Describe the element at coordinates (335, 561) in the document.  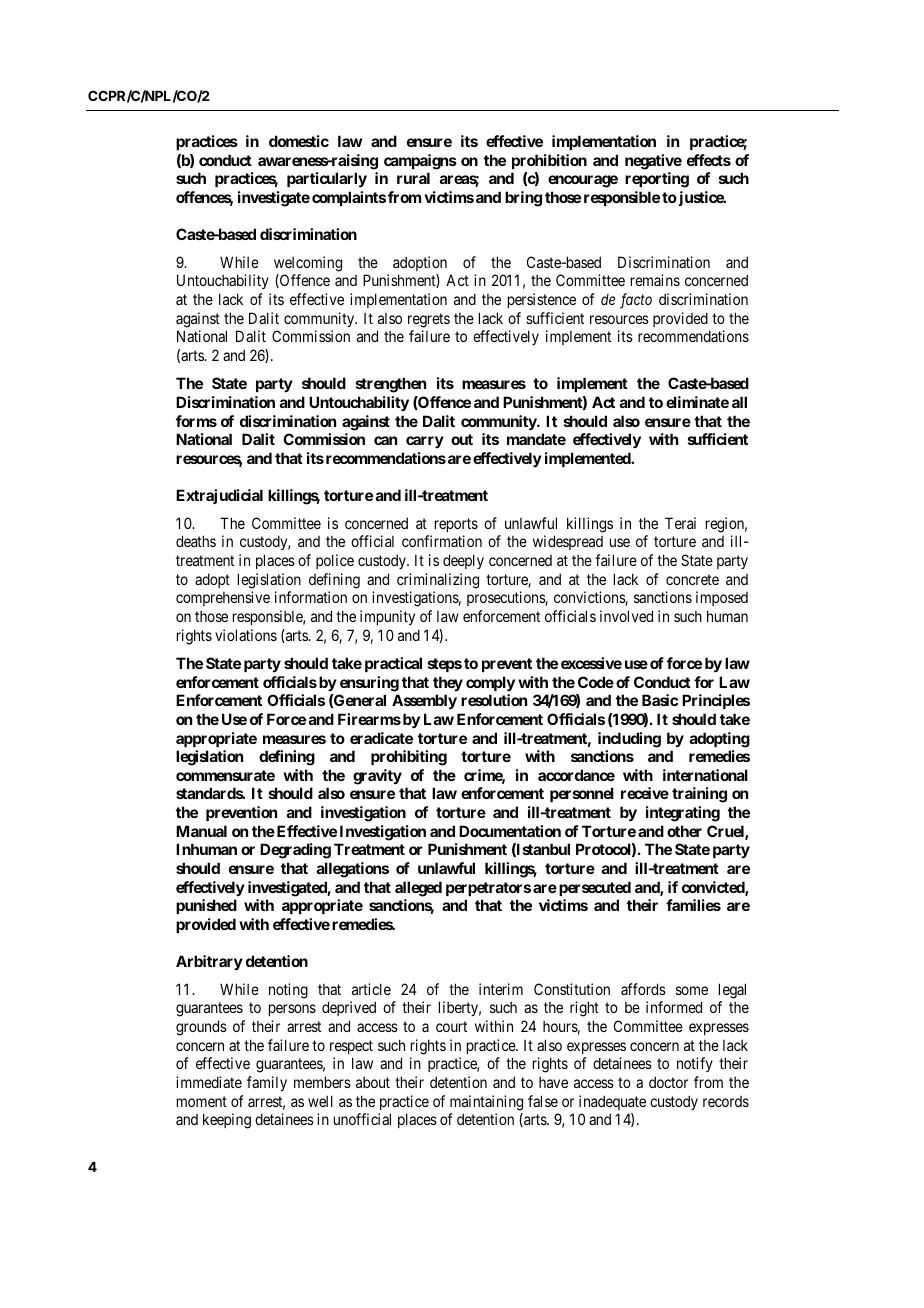
I see `police` at that location.
